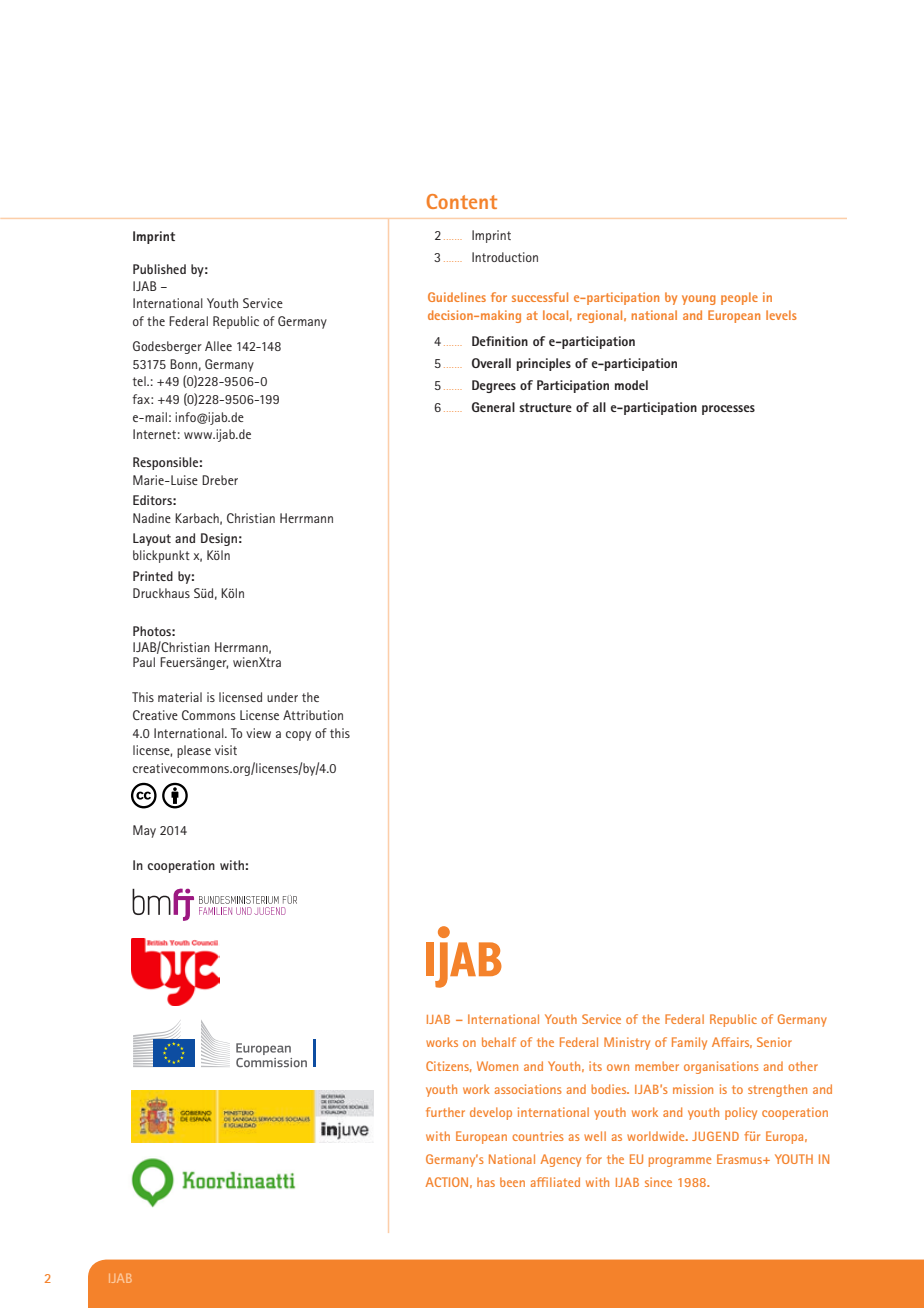 The height and width of the screenshot is (1308, 924). Describe the element at coordinates (545, 407) in the screenshot. I see `structure` at that location.
